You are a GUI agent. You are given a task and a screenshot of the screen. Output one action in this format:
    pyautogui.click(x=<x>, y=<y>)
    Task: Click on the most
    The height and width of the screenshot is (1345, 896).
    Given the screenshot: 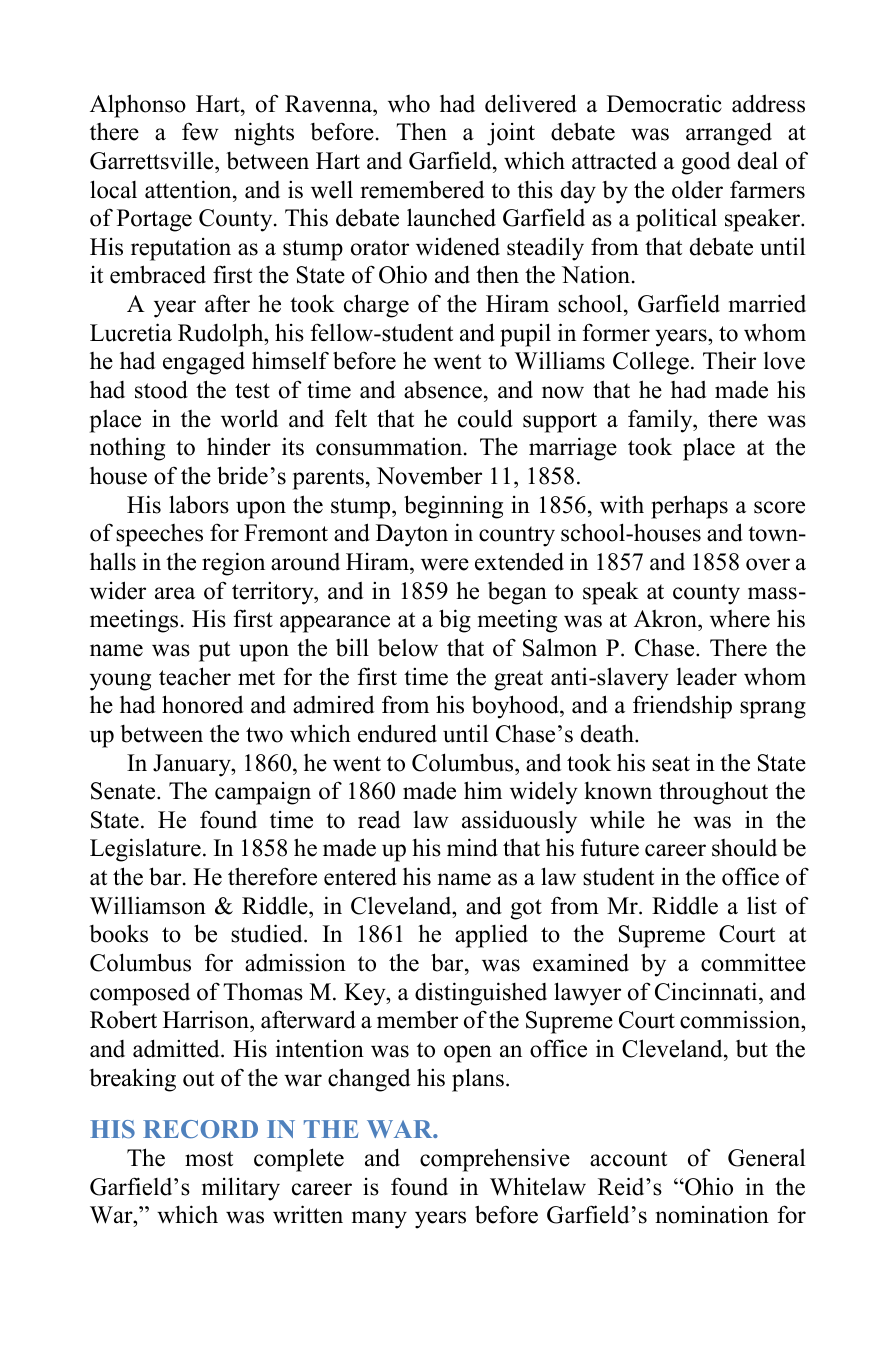 What is the action you would take?
    pyautogui.click(x=209, y=1159)
